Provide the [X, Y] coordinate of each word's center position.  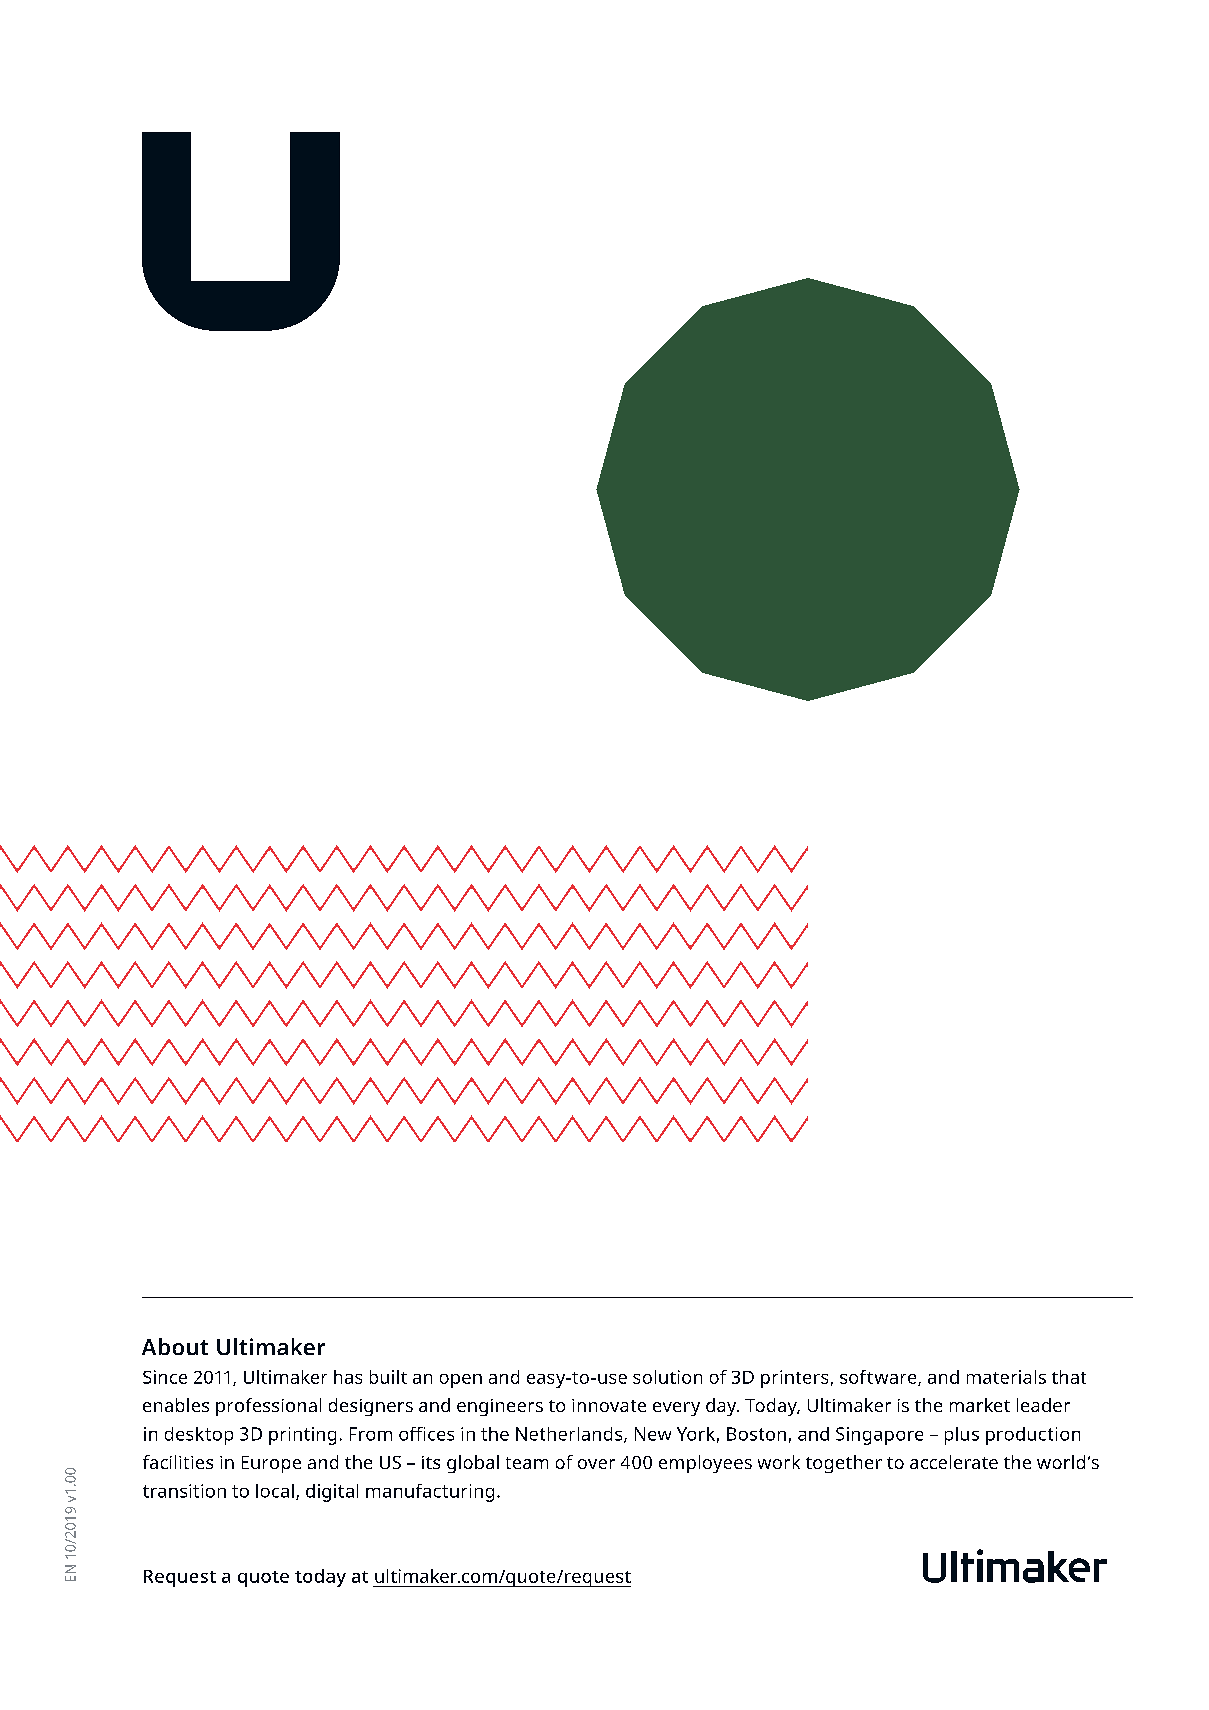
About [175, 1346]
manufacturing [430, 1493]
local [275, 1491]
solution [667, 1377]
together [844, 1464]
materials [1006, 1377]
